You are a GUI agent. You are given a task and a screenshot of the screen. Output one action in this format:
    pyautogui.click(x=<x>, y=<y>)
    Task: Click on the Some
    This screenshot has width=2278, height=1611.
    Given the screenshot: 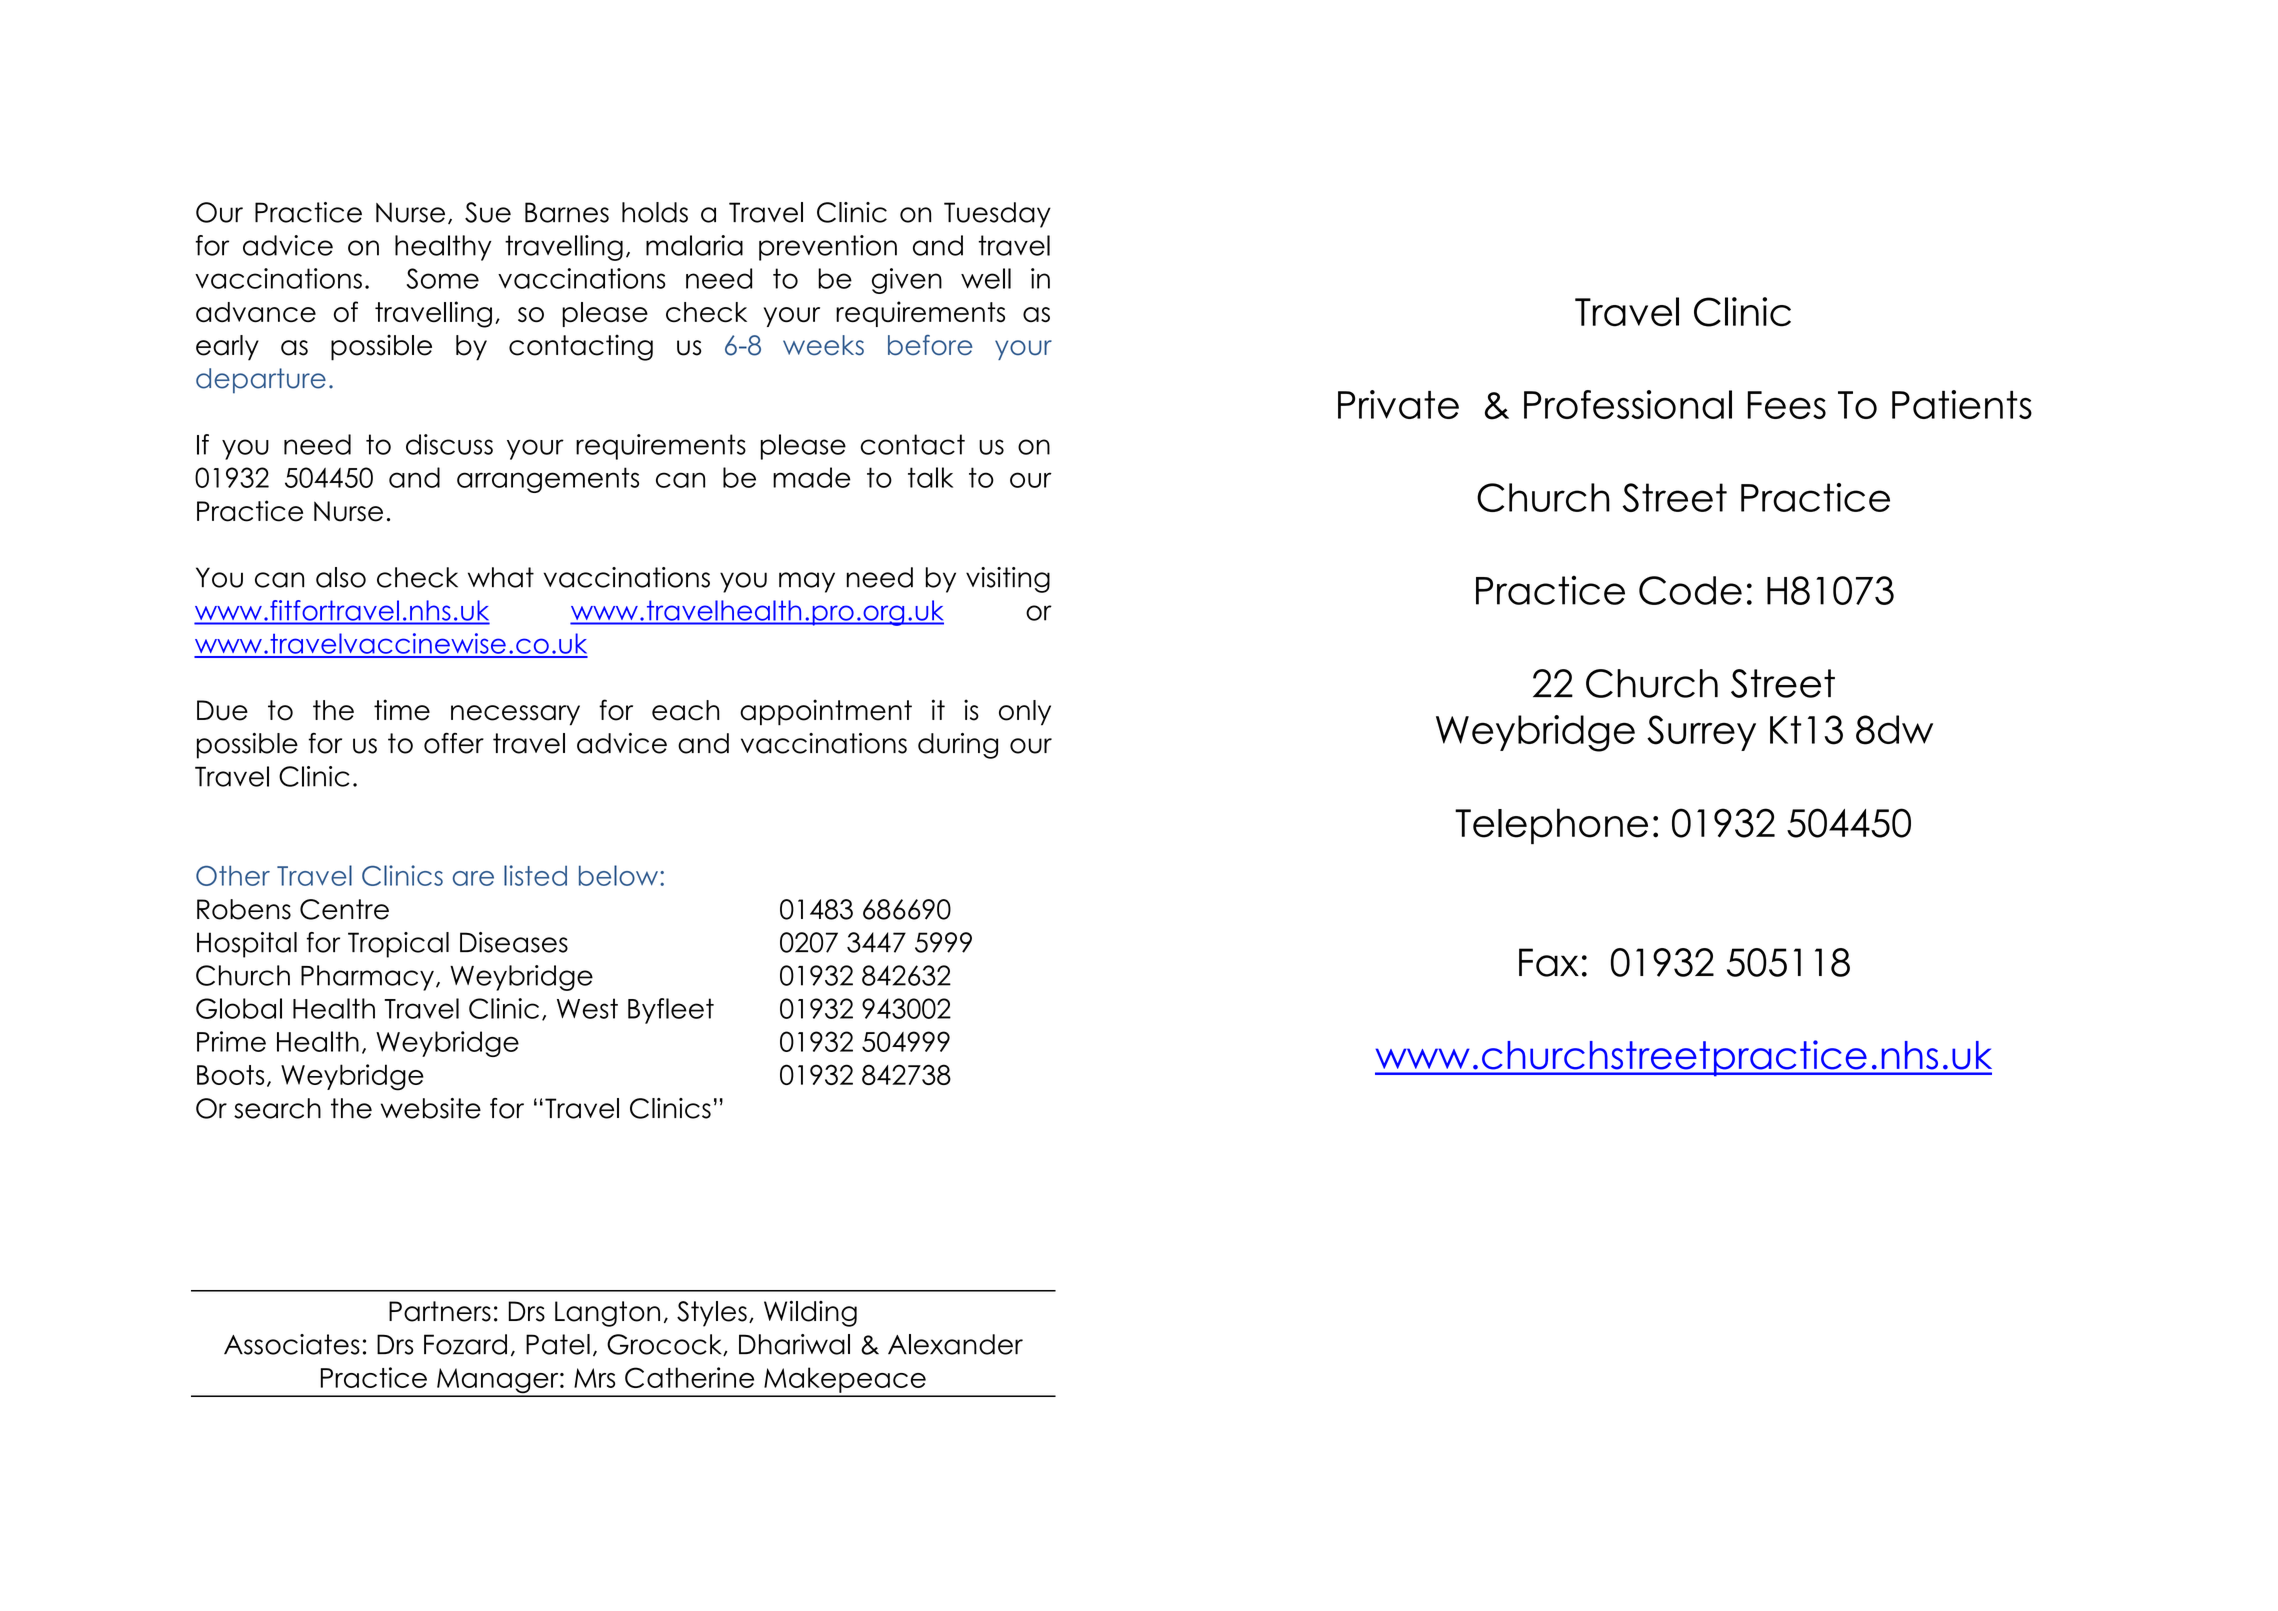 What is the action you would take?
    pyautogui.click(x=443, y=278)
